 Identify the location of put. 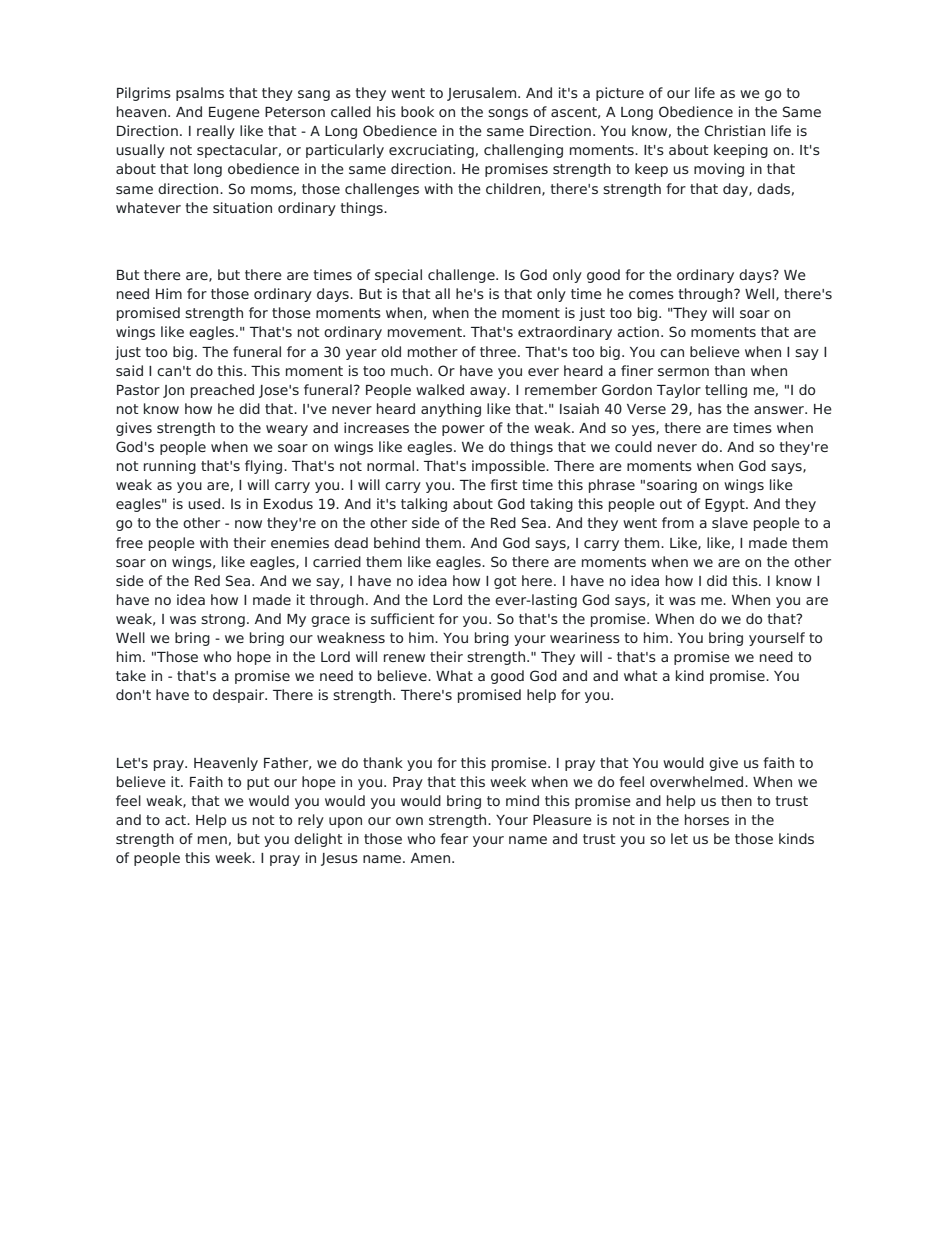
(258, 783).
